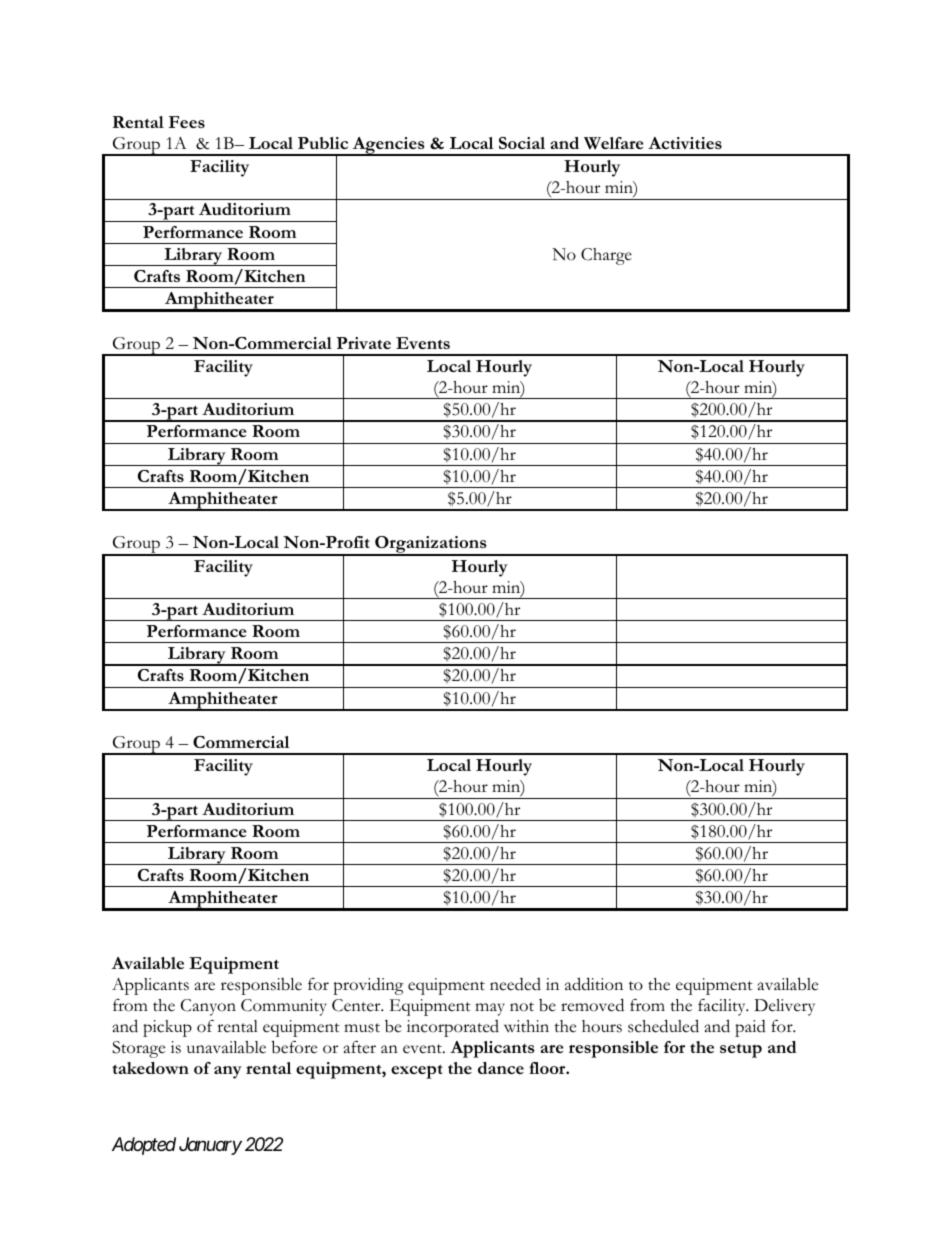  Describe the element at coordinates (210, 1146) in the screenshot. I see `January` at that location.
